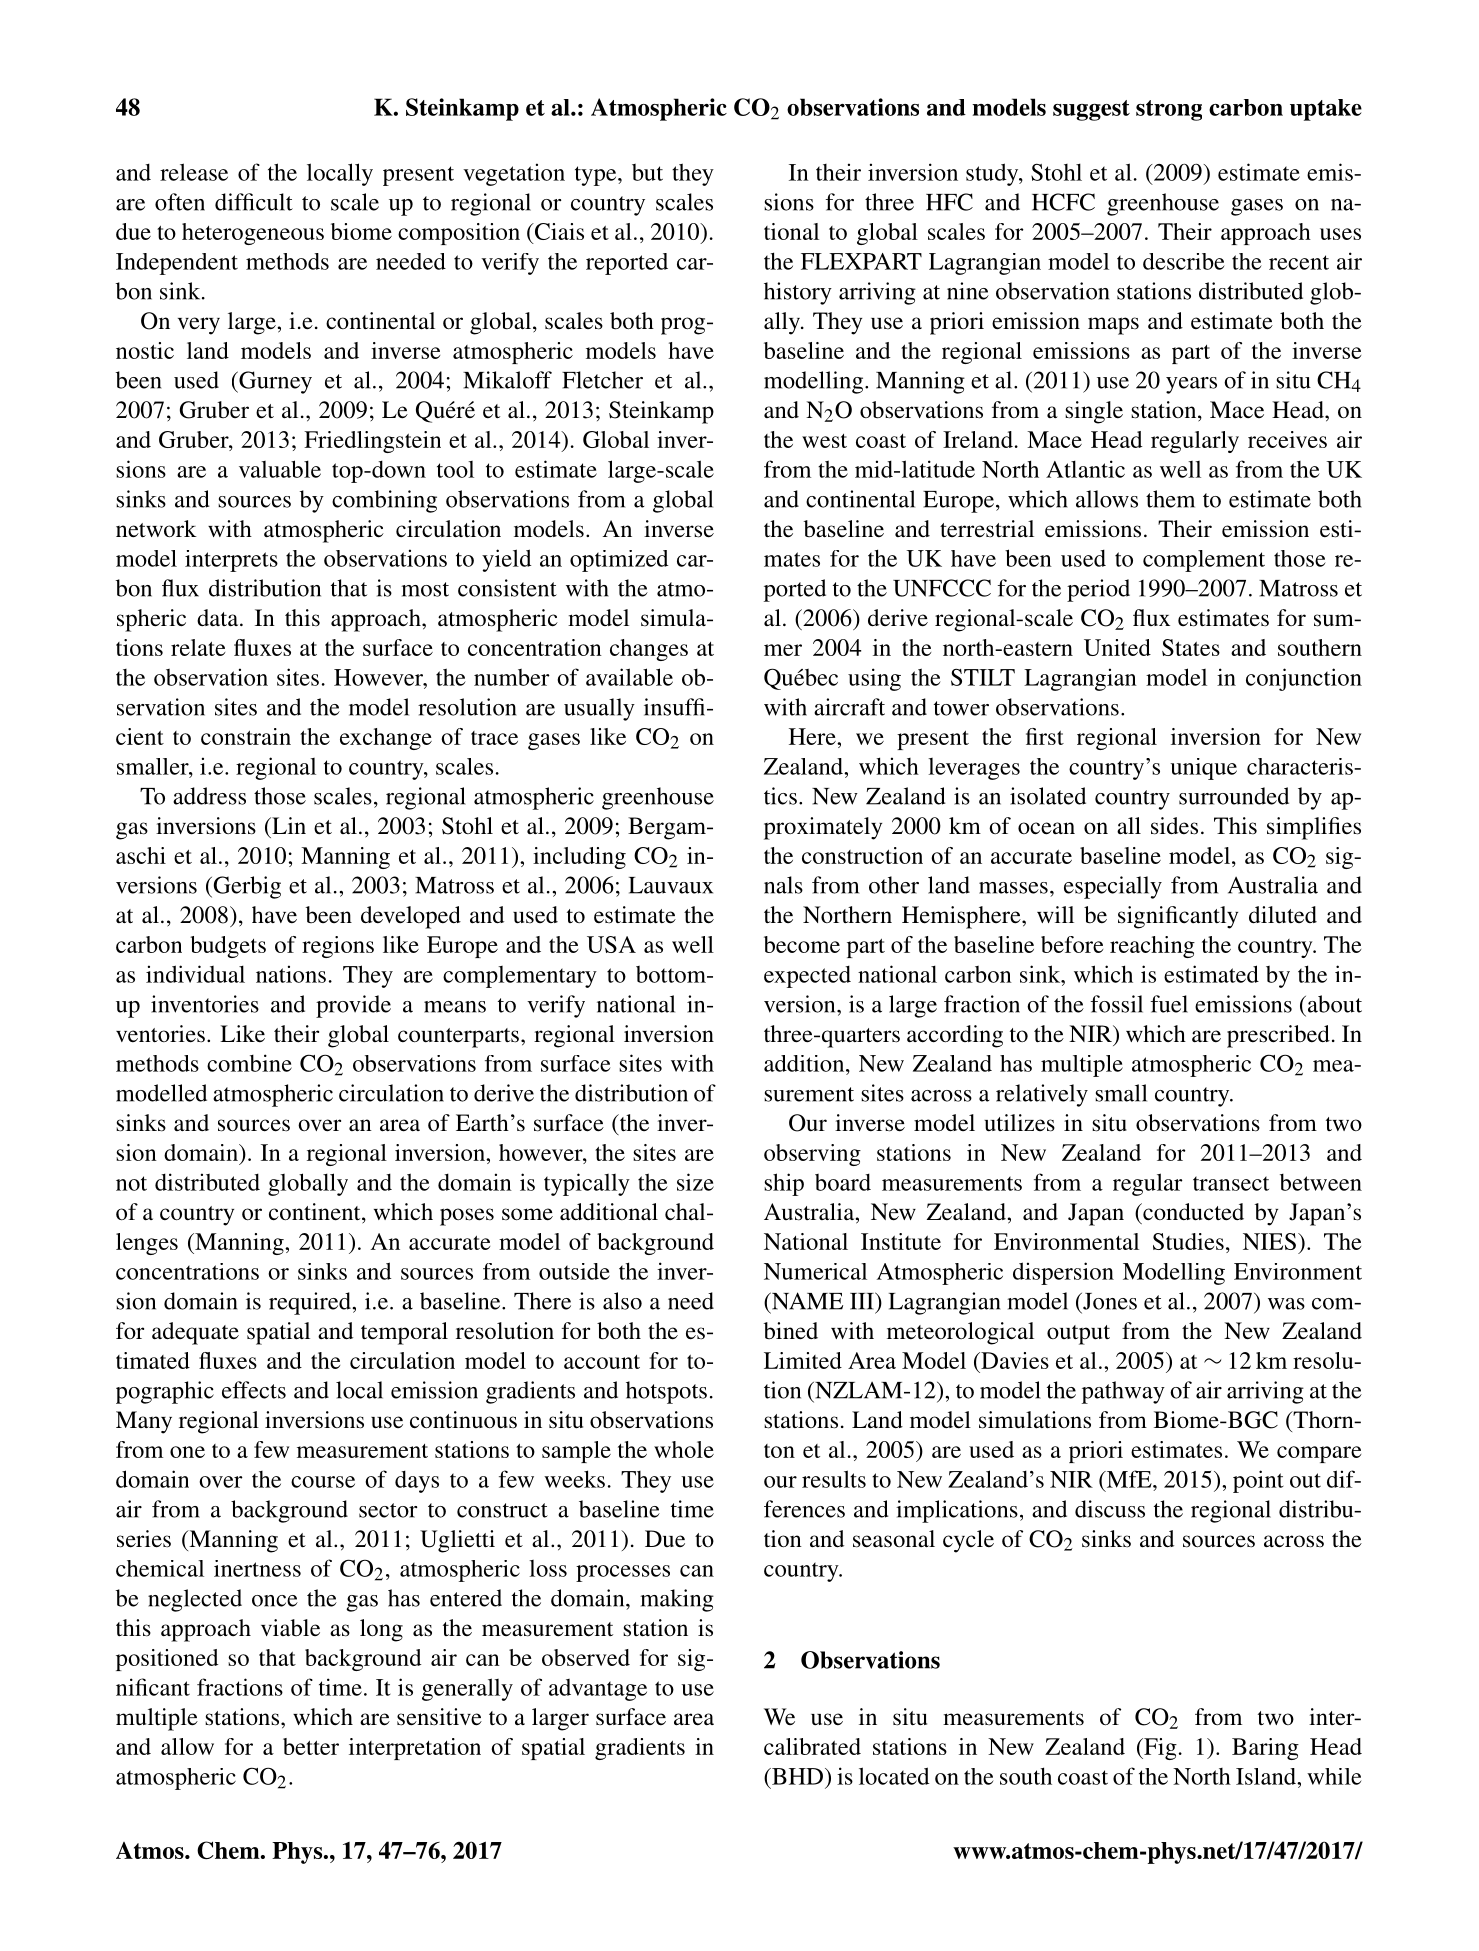 This image has width=1479, height=1951. I want to click on optimized, so click(619, 561).
